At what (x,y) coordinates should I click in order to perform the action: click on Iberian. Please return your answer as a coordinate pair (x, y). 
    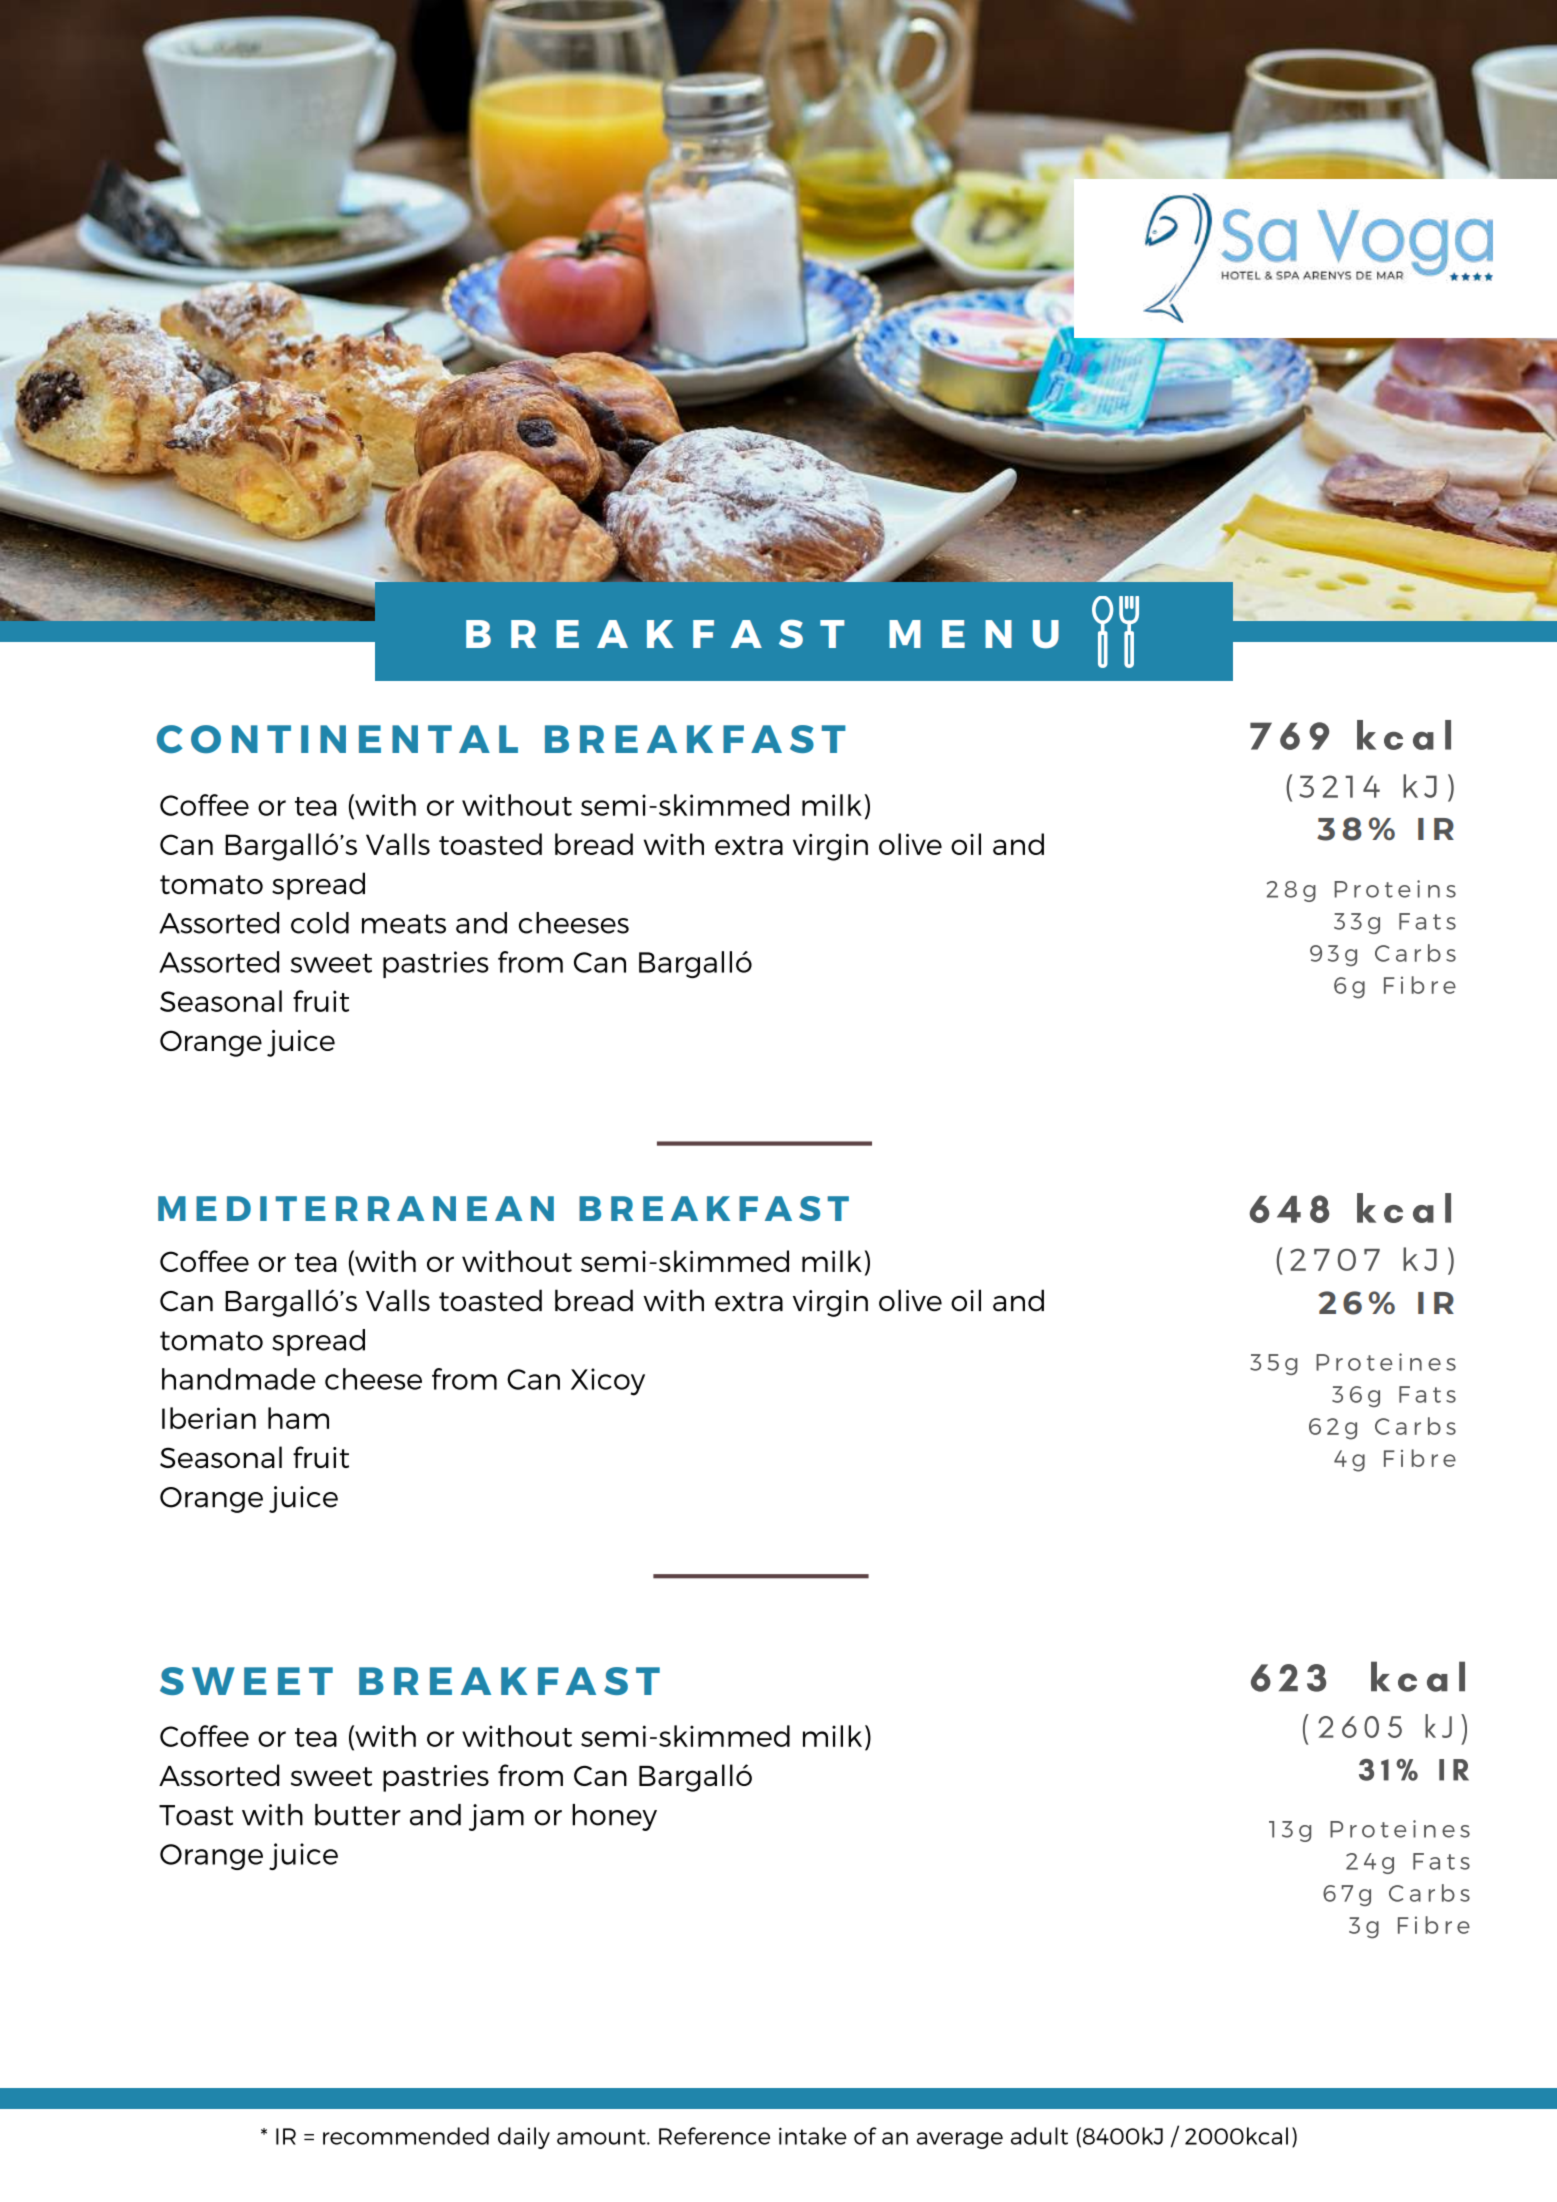
    Looking at the image, I should click on (209, 1418).
